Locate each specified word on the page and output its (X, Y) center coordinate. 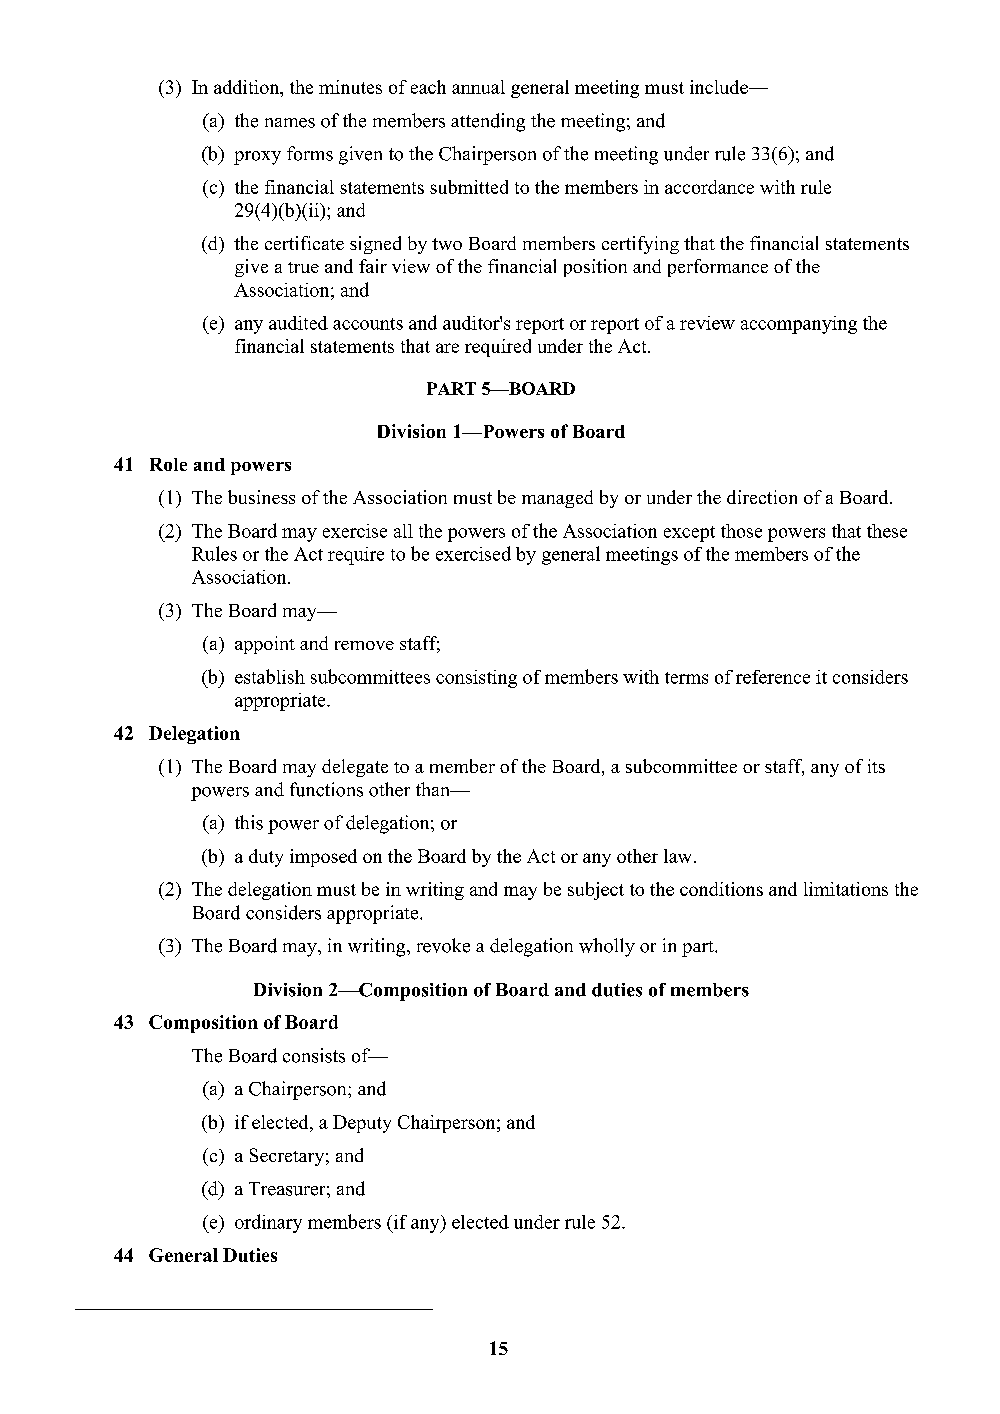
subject (596, 891)
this (249, 822)
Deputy (362, 1124)
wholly (607, 947)
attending (488, 122)
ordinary (268, 1223)
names (290, 123)
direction (762, 497)
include (720, 87)
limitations (846, 889)
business (261, 497)
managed (557, 499)
